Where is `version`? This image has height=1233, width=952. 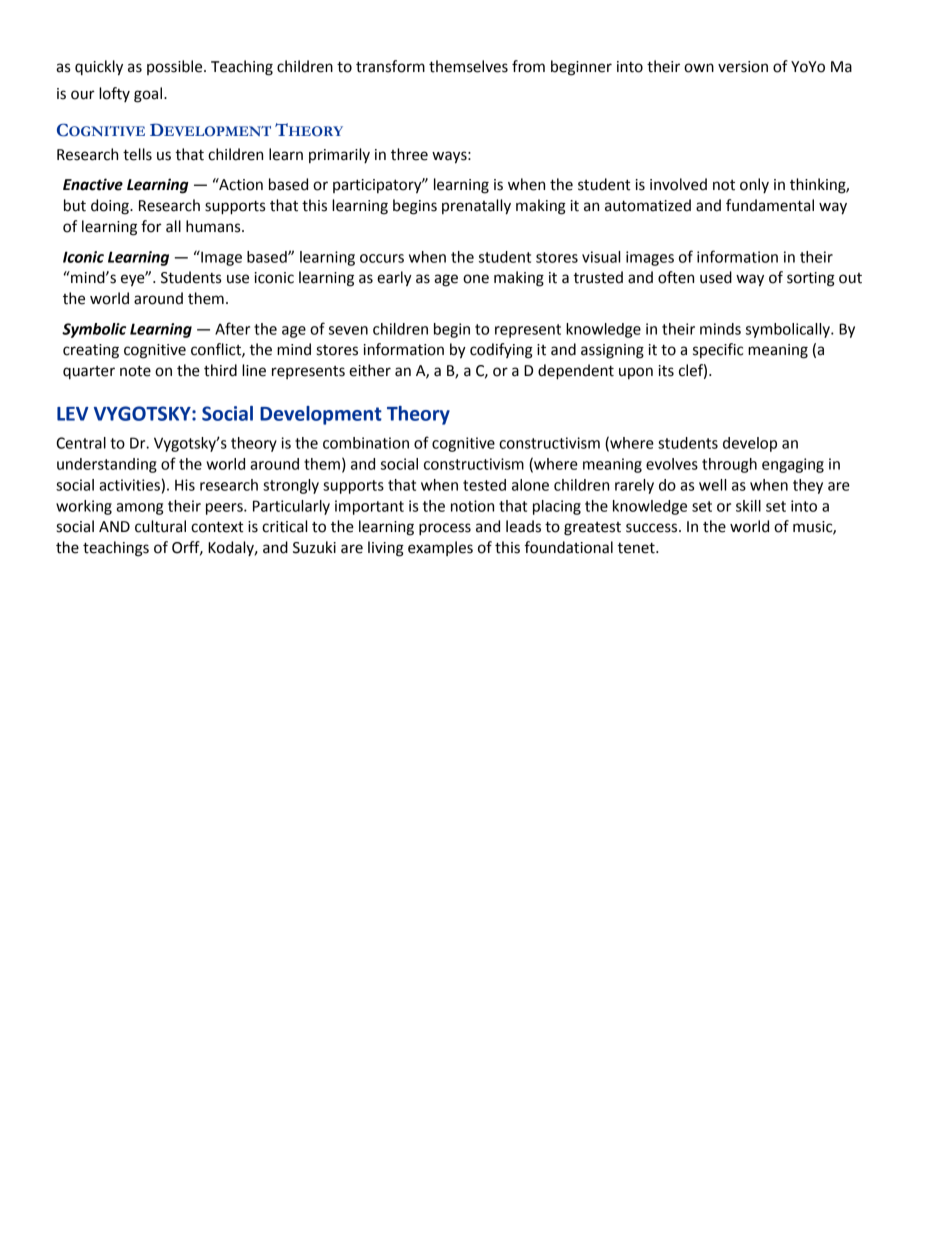 version is located at coordinates (743, 67).
